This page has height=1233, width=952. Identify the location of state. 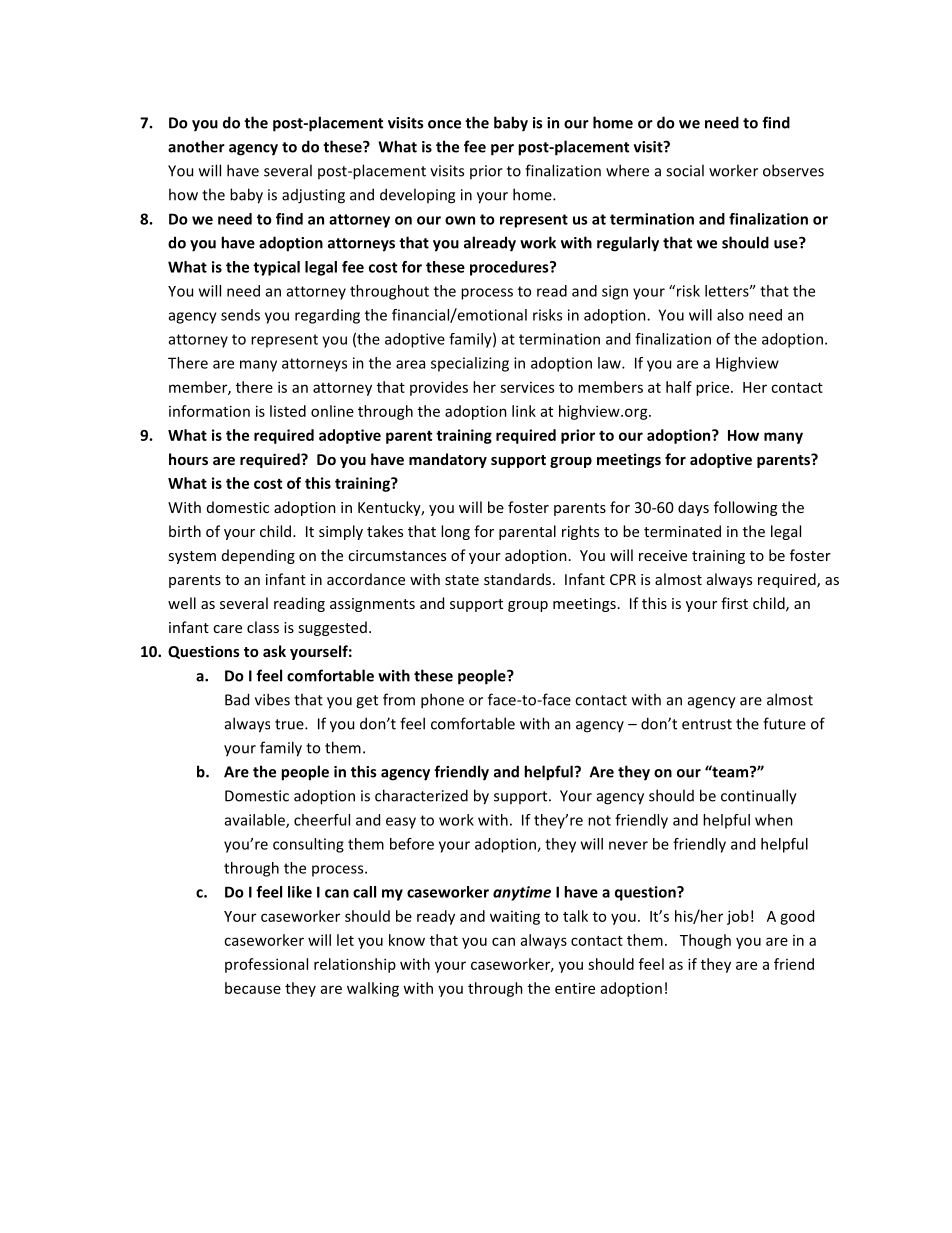
(462, 580).
